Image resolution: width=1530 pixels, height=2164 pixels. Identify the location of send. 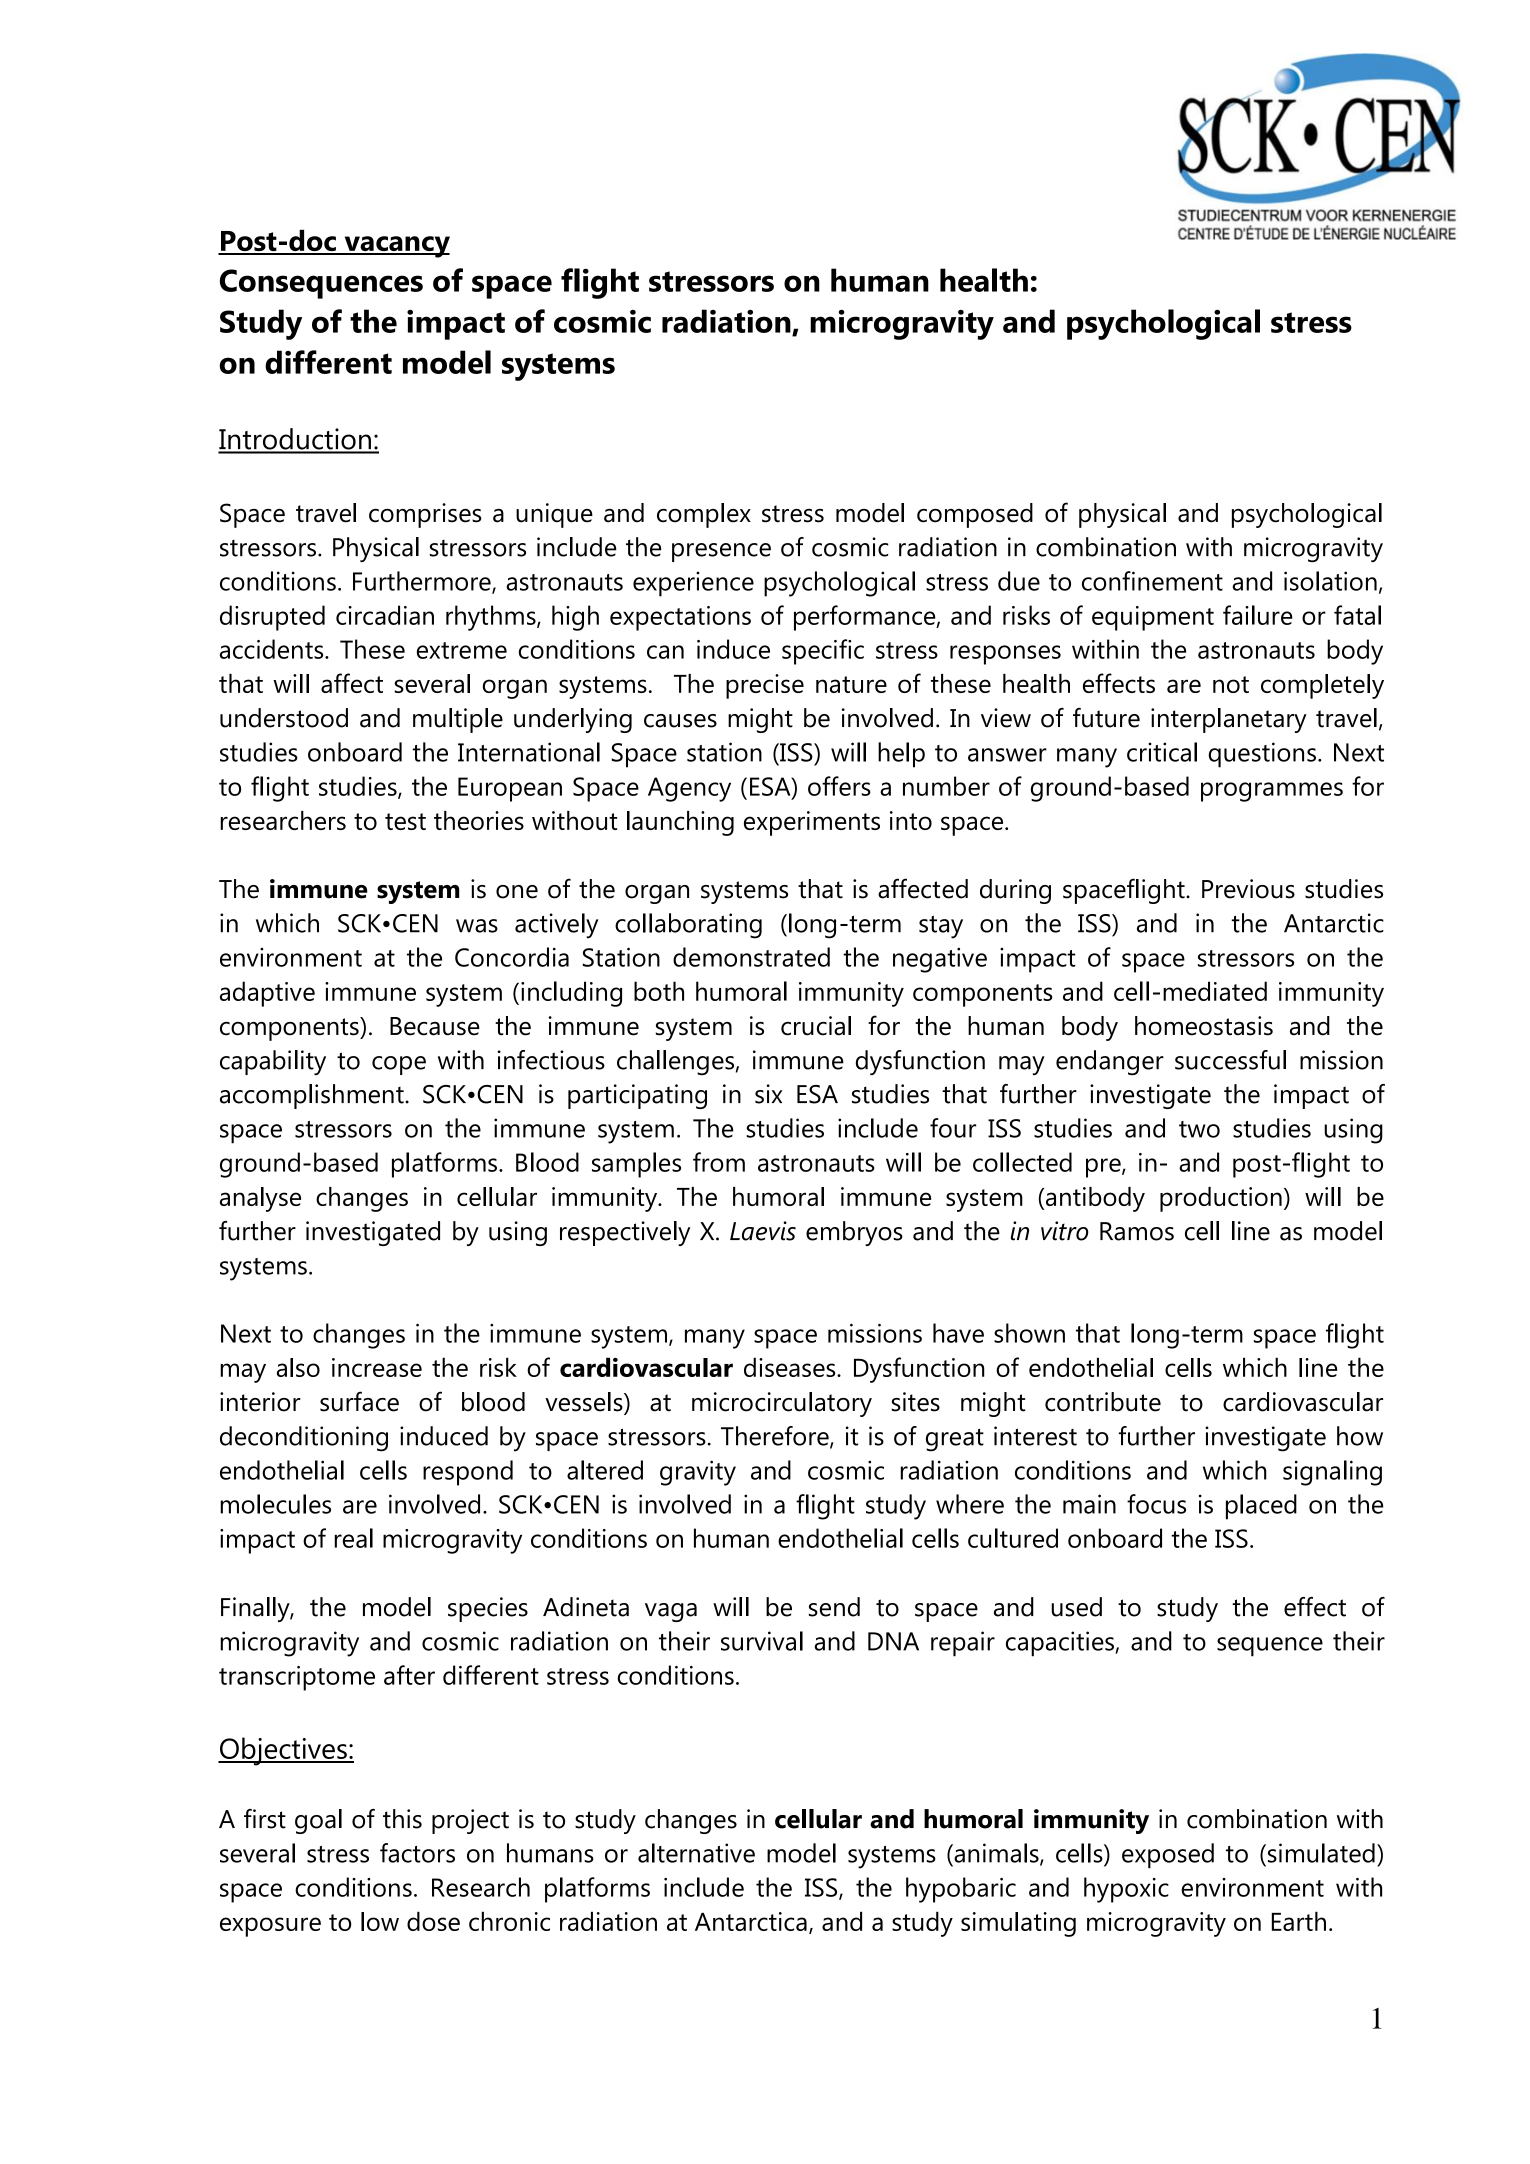
(834, 1607).
